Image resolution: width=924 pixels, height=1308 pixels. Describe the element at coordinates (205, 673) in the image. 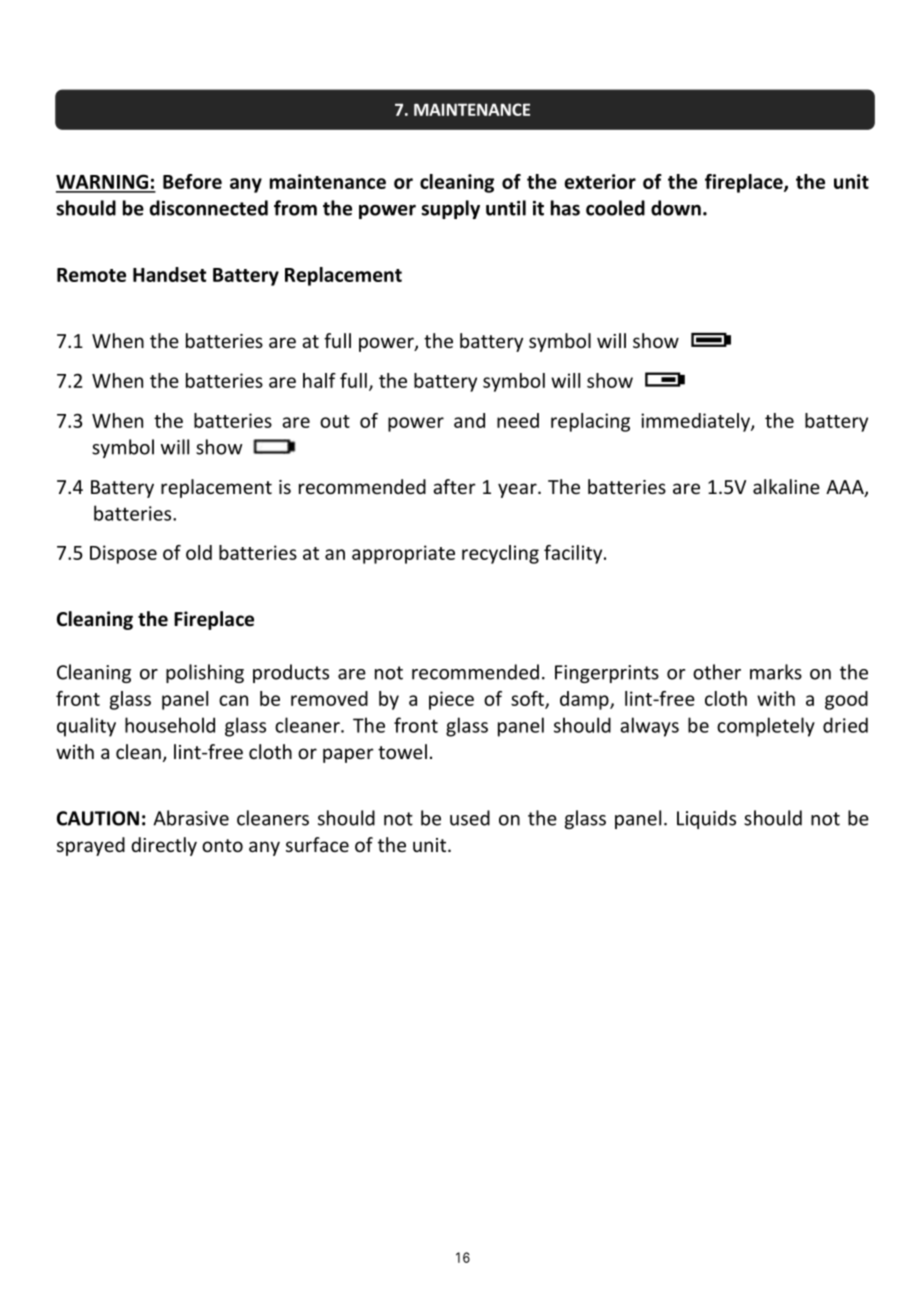

I see `polishing` at that location.
